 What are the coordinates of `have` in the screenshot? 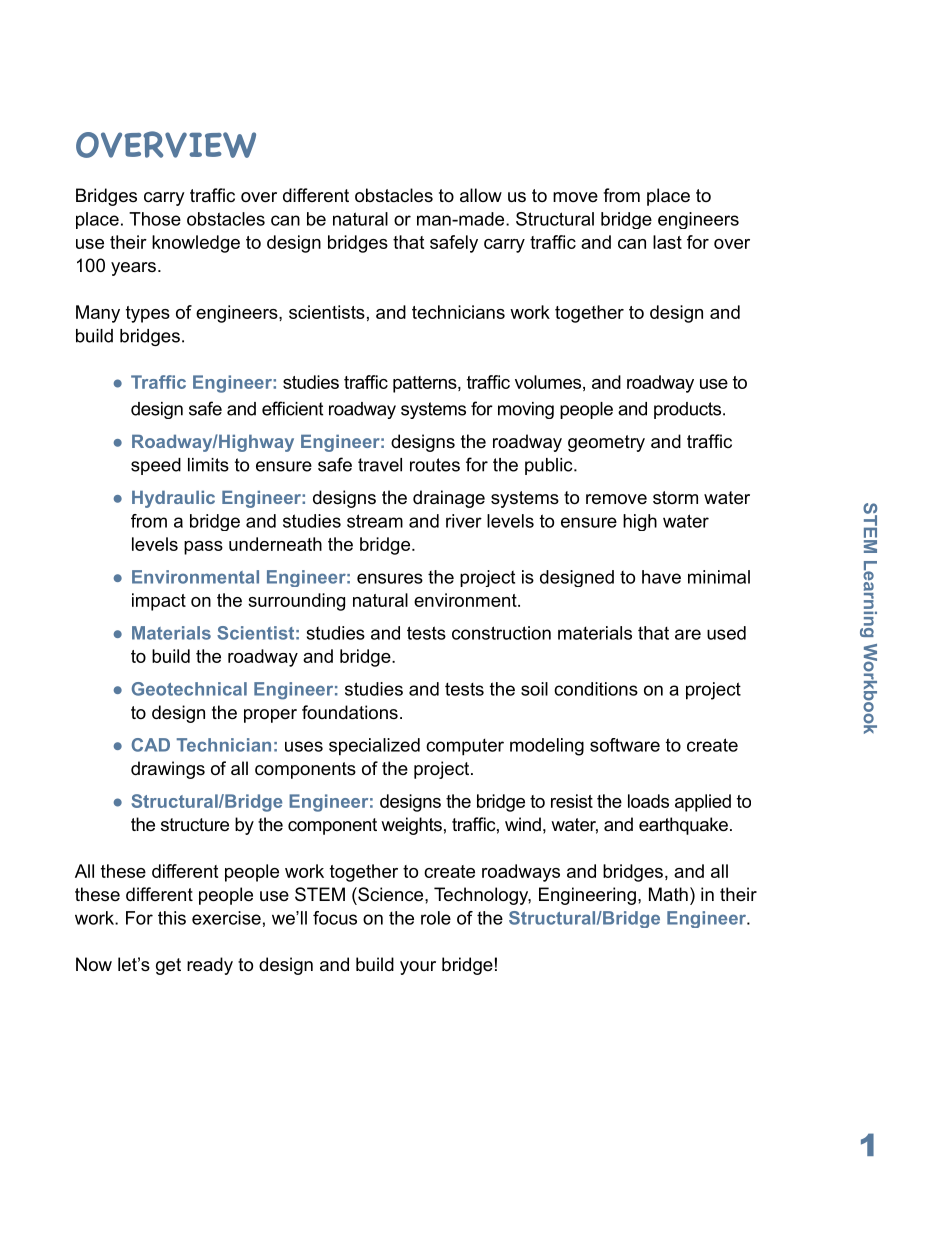 It's located at (661, 577).
